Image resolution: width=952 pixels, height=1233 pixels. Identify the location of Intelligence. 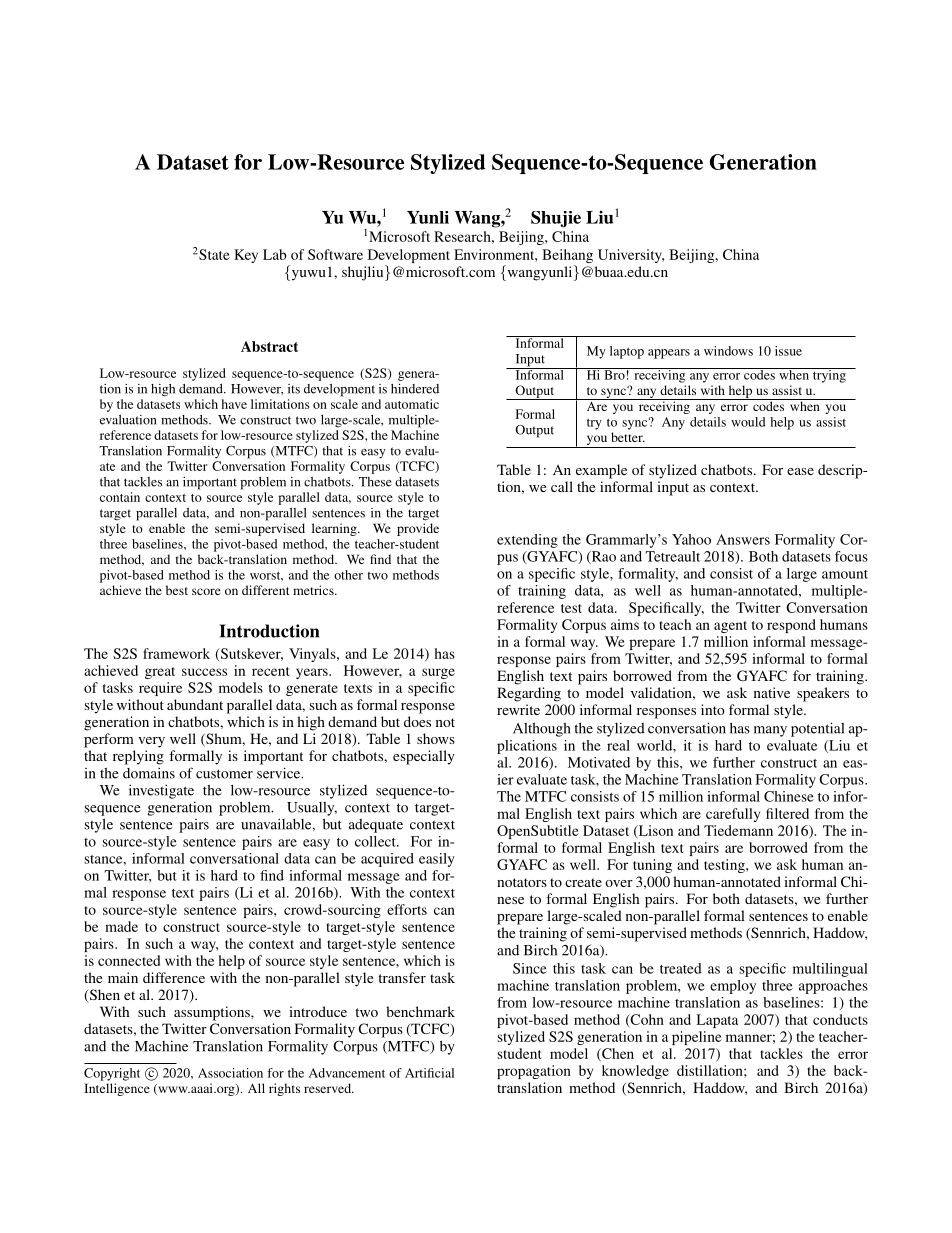
(117, 1089).
